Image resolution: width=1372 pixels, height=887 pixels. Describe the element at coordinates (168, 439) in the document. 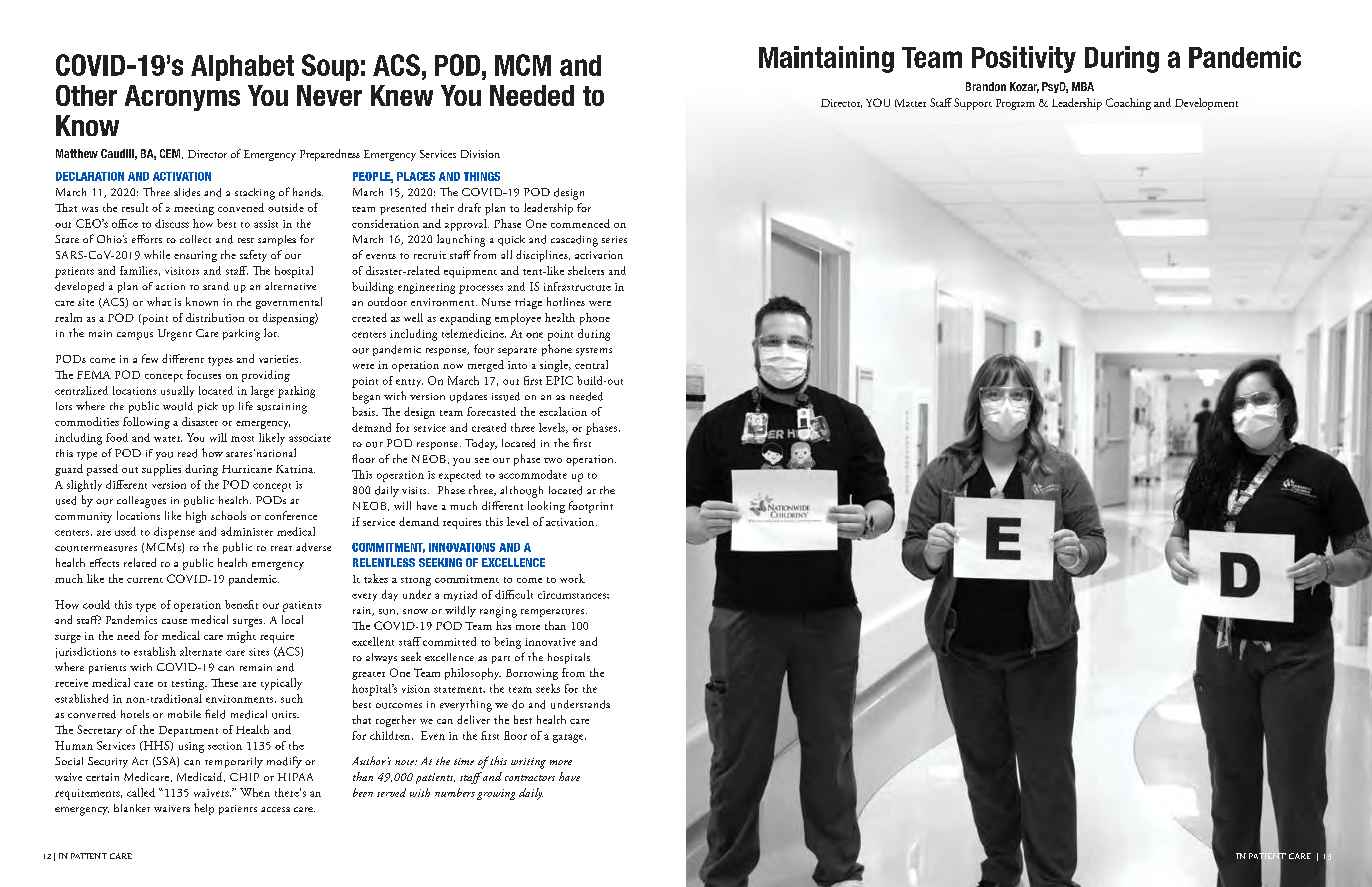

I see `water` at that location.
